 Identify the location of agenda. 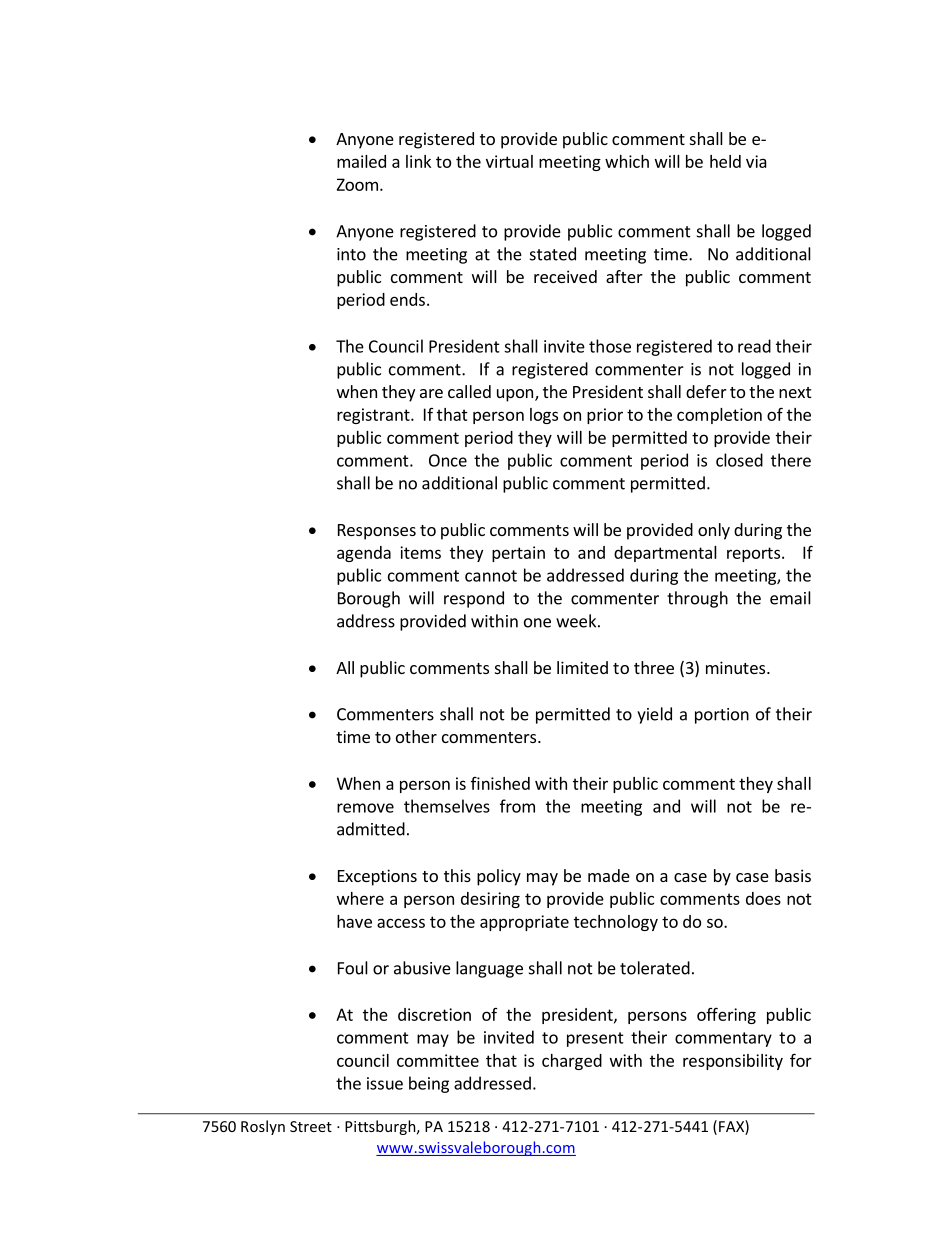
(364, 554).
